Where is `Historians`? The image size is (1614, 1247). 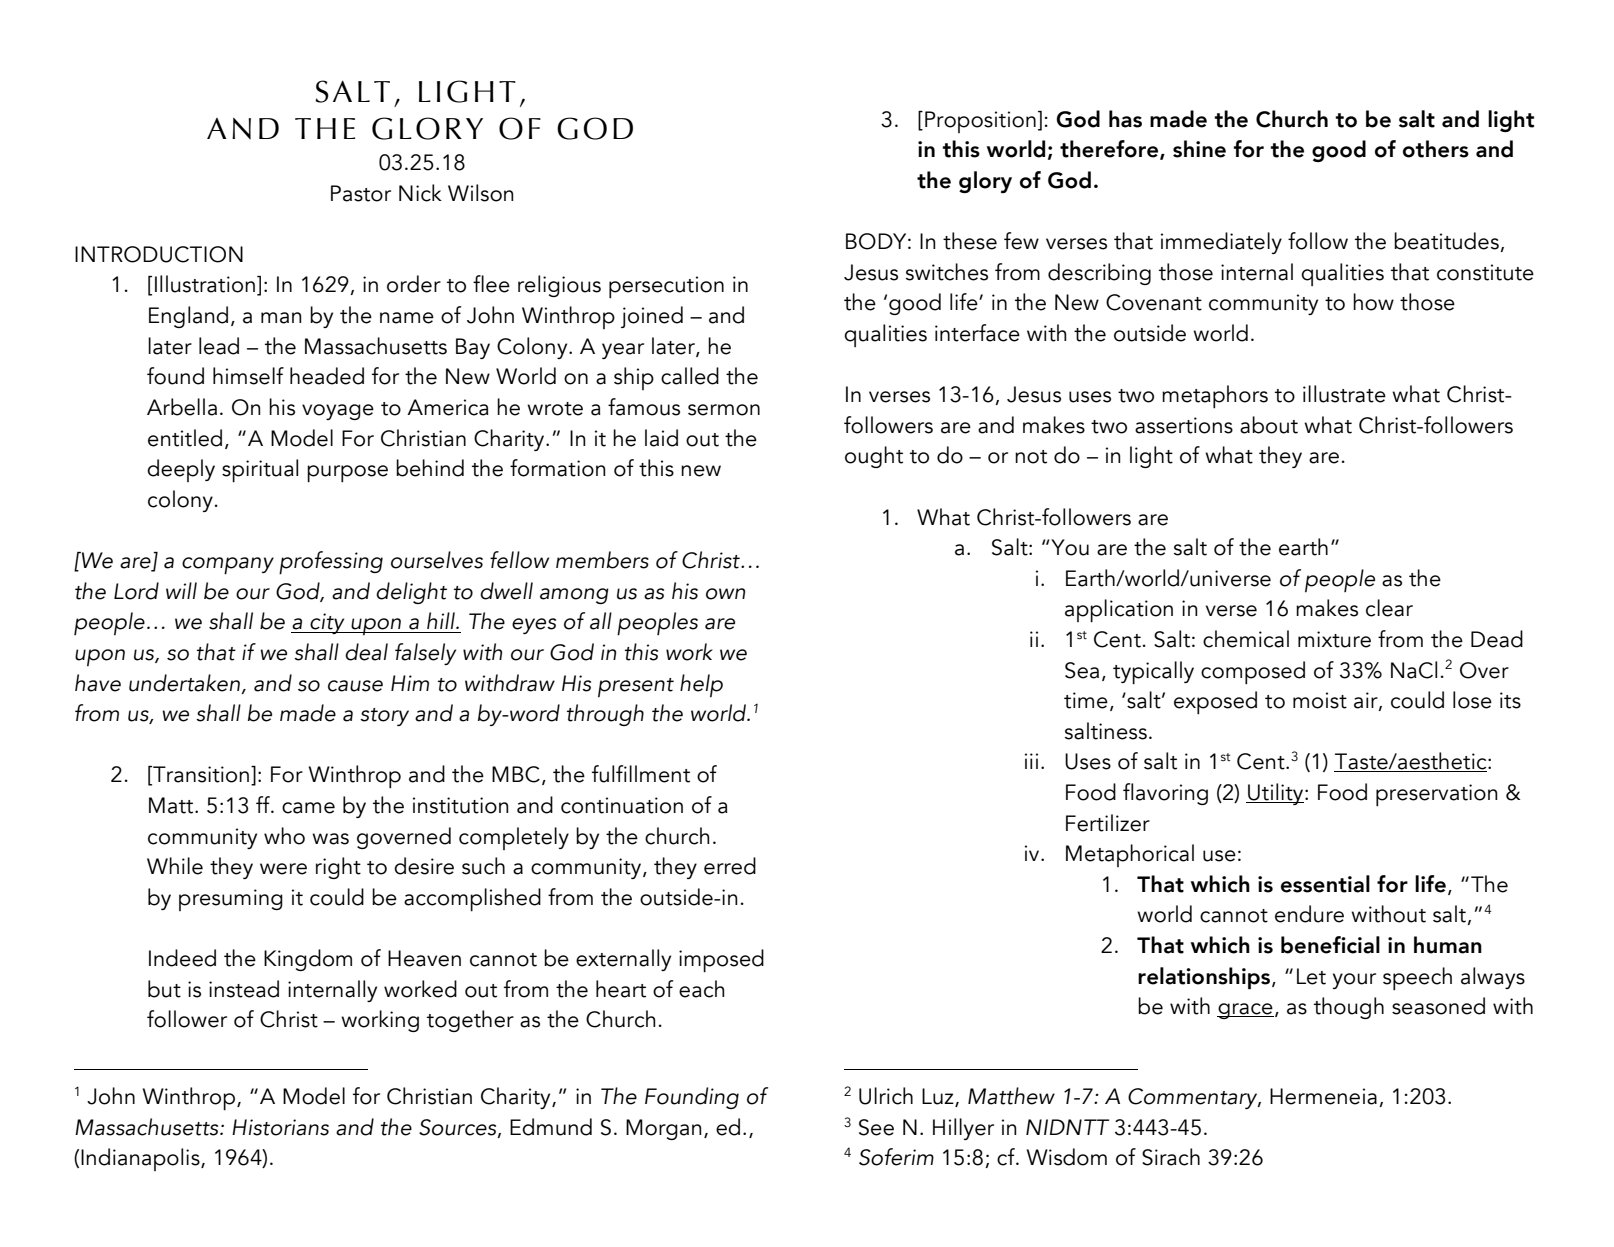 Historians is located at coordinates (280, 1127).
